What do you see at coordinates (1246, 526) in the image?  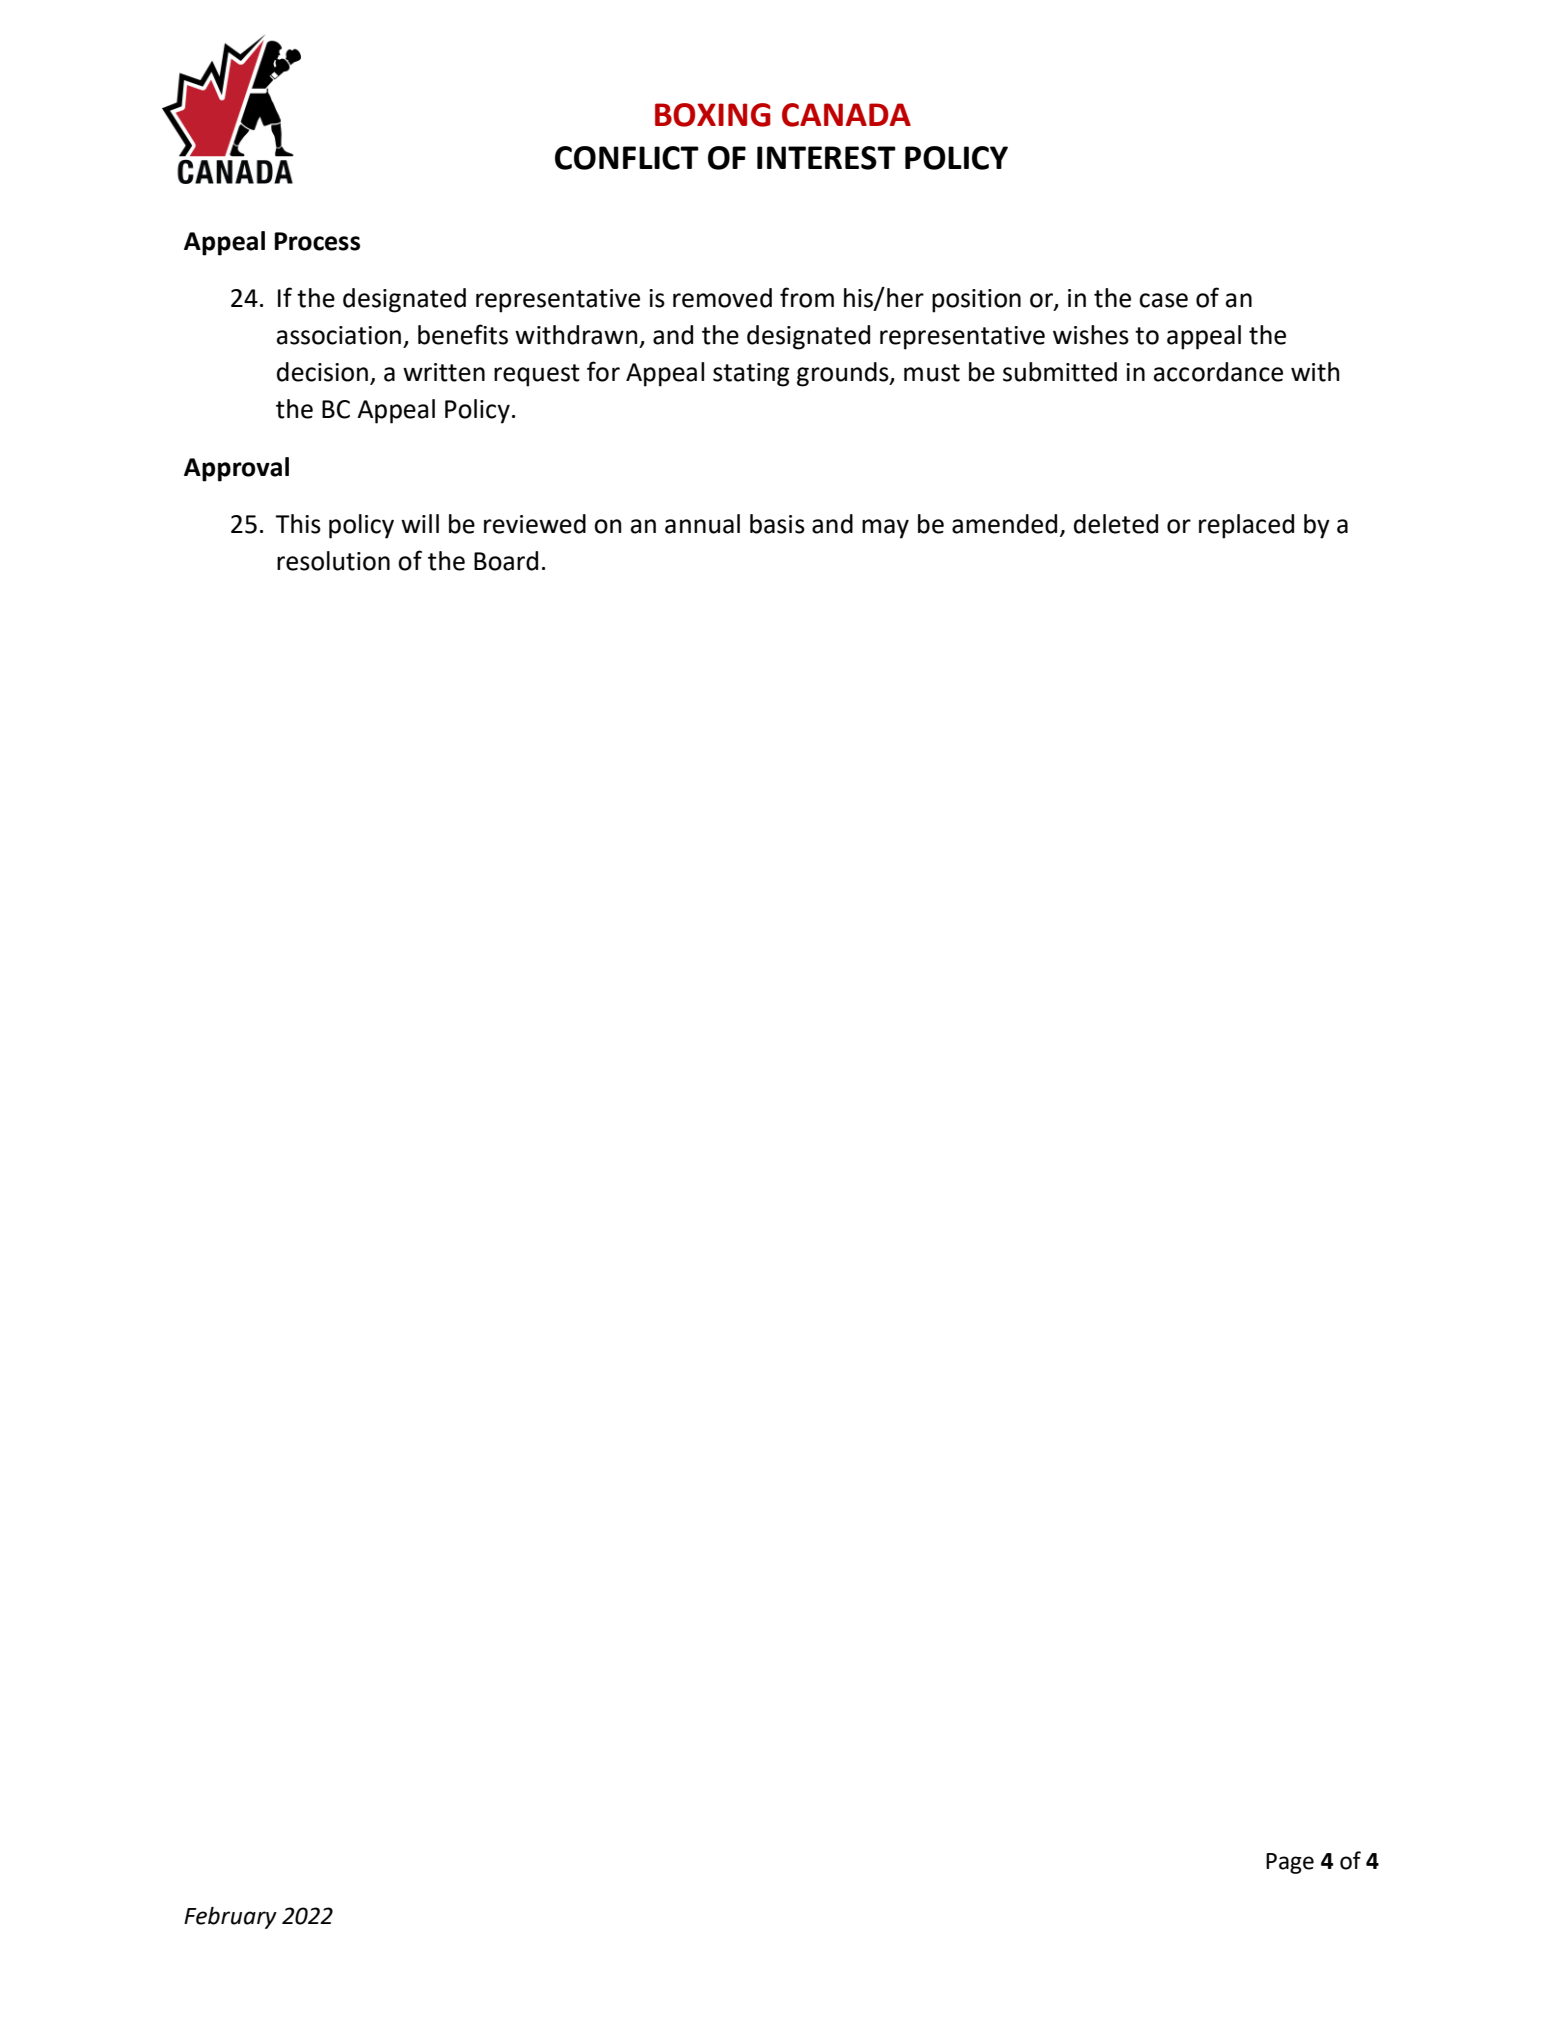 I see `replaced` at bounding box center [1246, 526].
